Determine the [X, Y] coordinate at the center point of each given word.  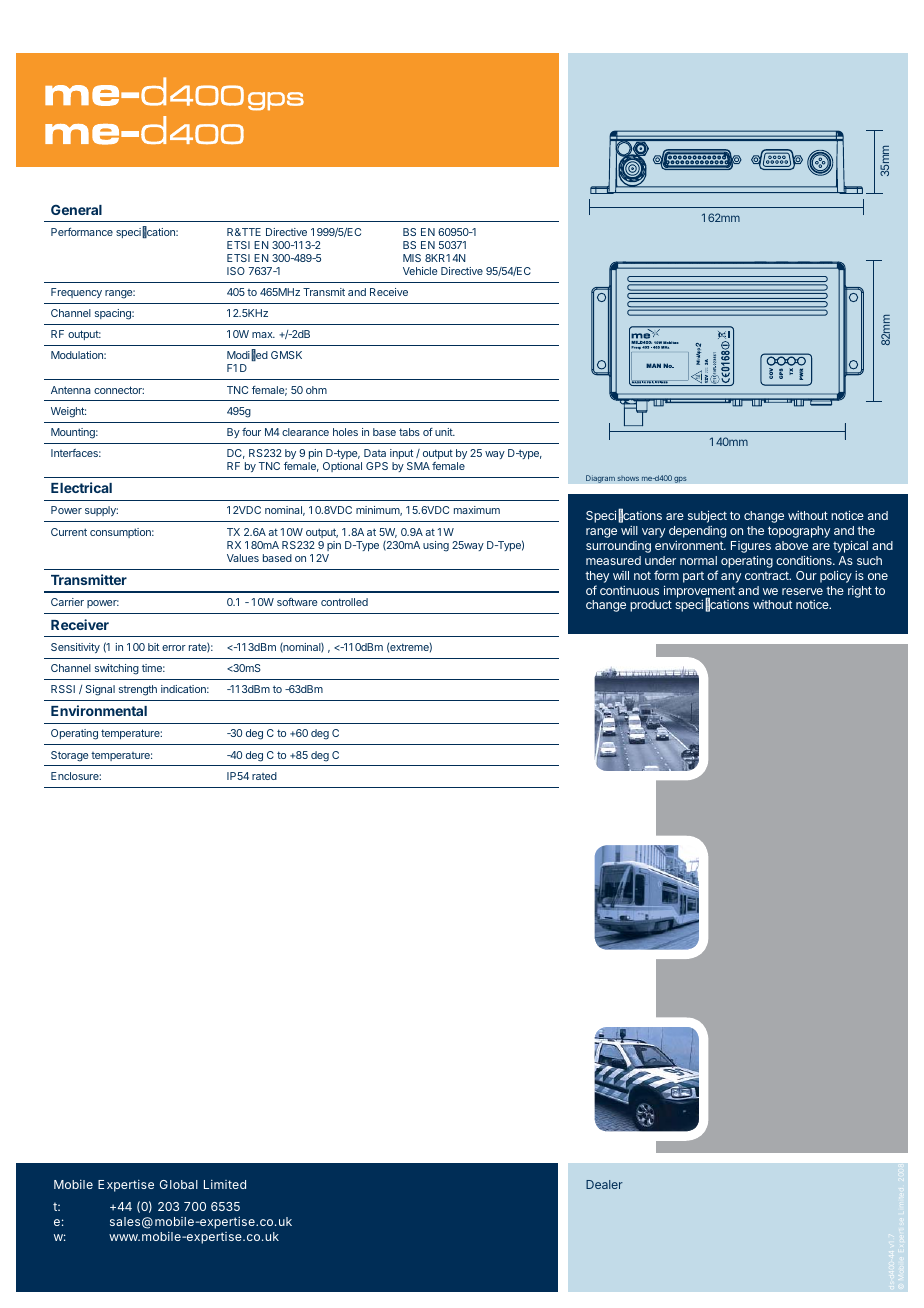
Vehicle [420, 271]
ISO [236, 271]
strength [138, 690]
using [436, 546]
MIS [412, 258]
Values [243, 558]
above [791, 545]
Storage [69, 756]
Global [179, 1184]
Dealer [604, 1184]
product [651, 606]
